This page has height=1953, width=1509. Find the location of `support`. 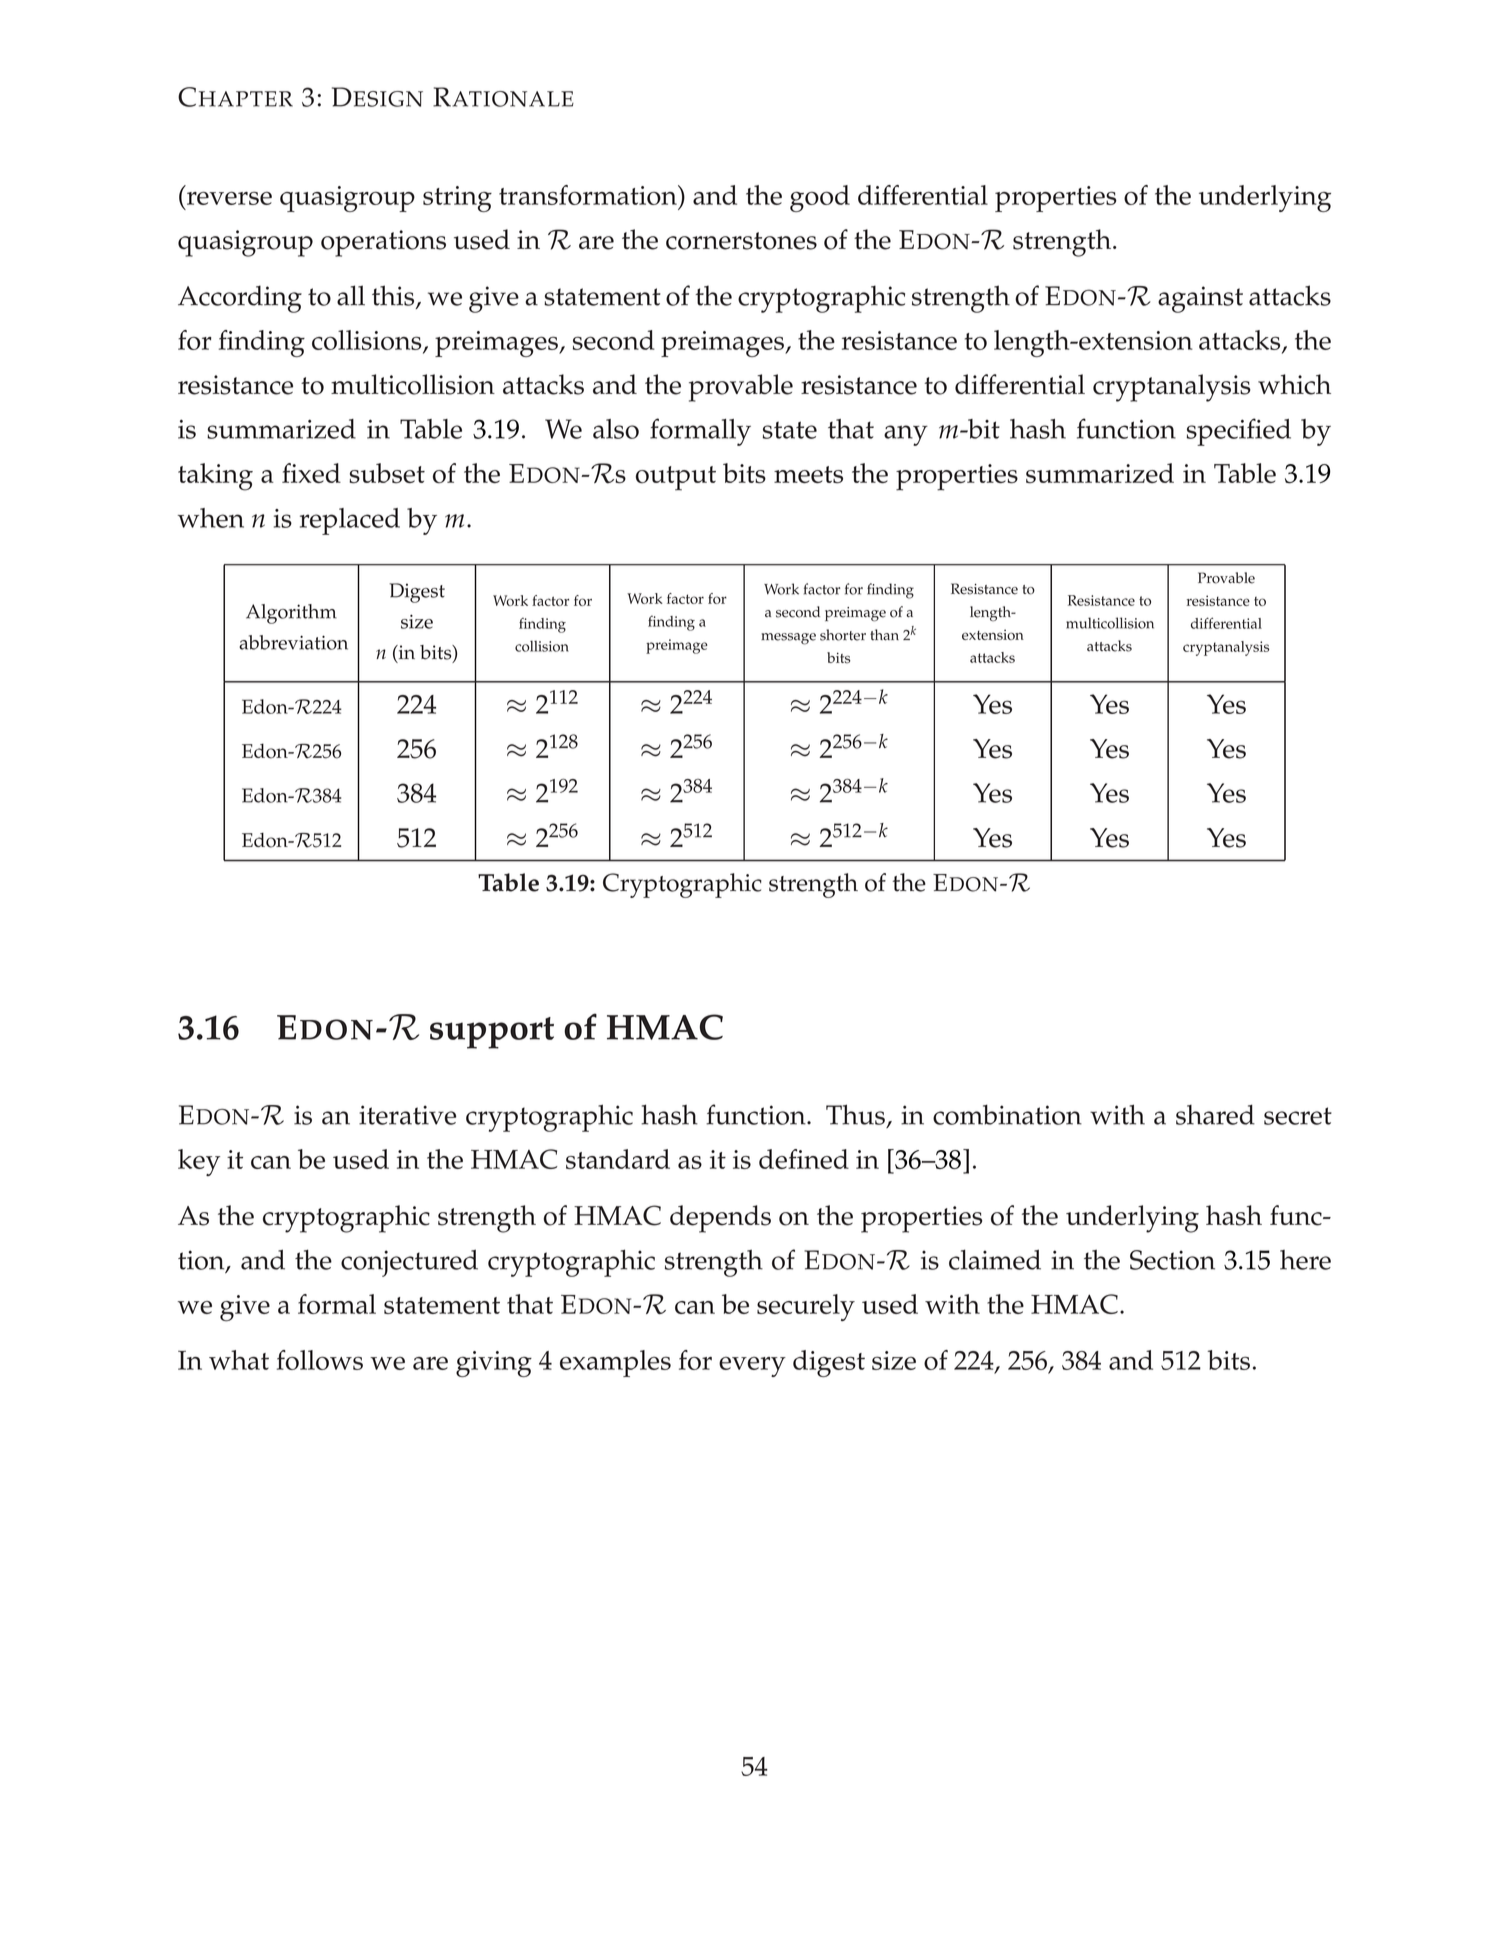

support is located at coordinates (492, 1033).
